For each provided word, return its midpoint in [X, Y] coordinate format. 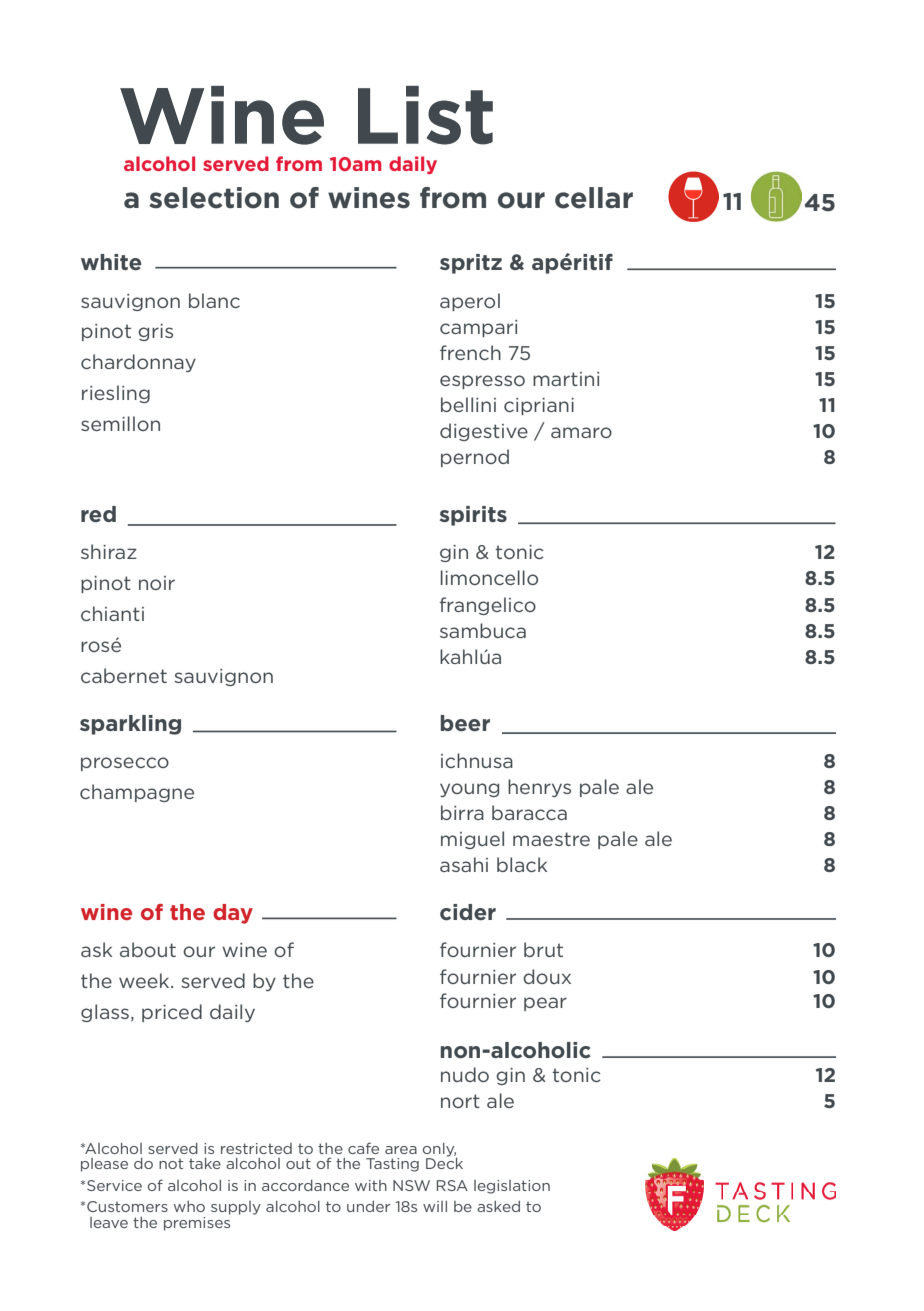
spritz [471, 264]
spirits [473, 516]
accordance [305, 1185]
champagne [137, 793]
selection [214, 198]
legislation [512, 1187]
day [233, 914]
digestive [484, 432]
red [98, 514]
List [425, 115]
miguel [472, 840]
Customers [127, 1206]
